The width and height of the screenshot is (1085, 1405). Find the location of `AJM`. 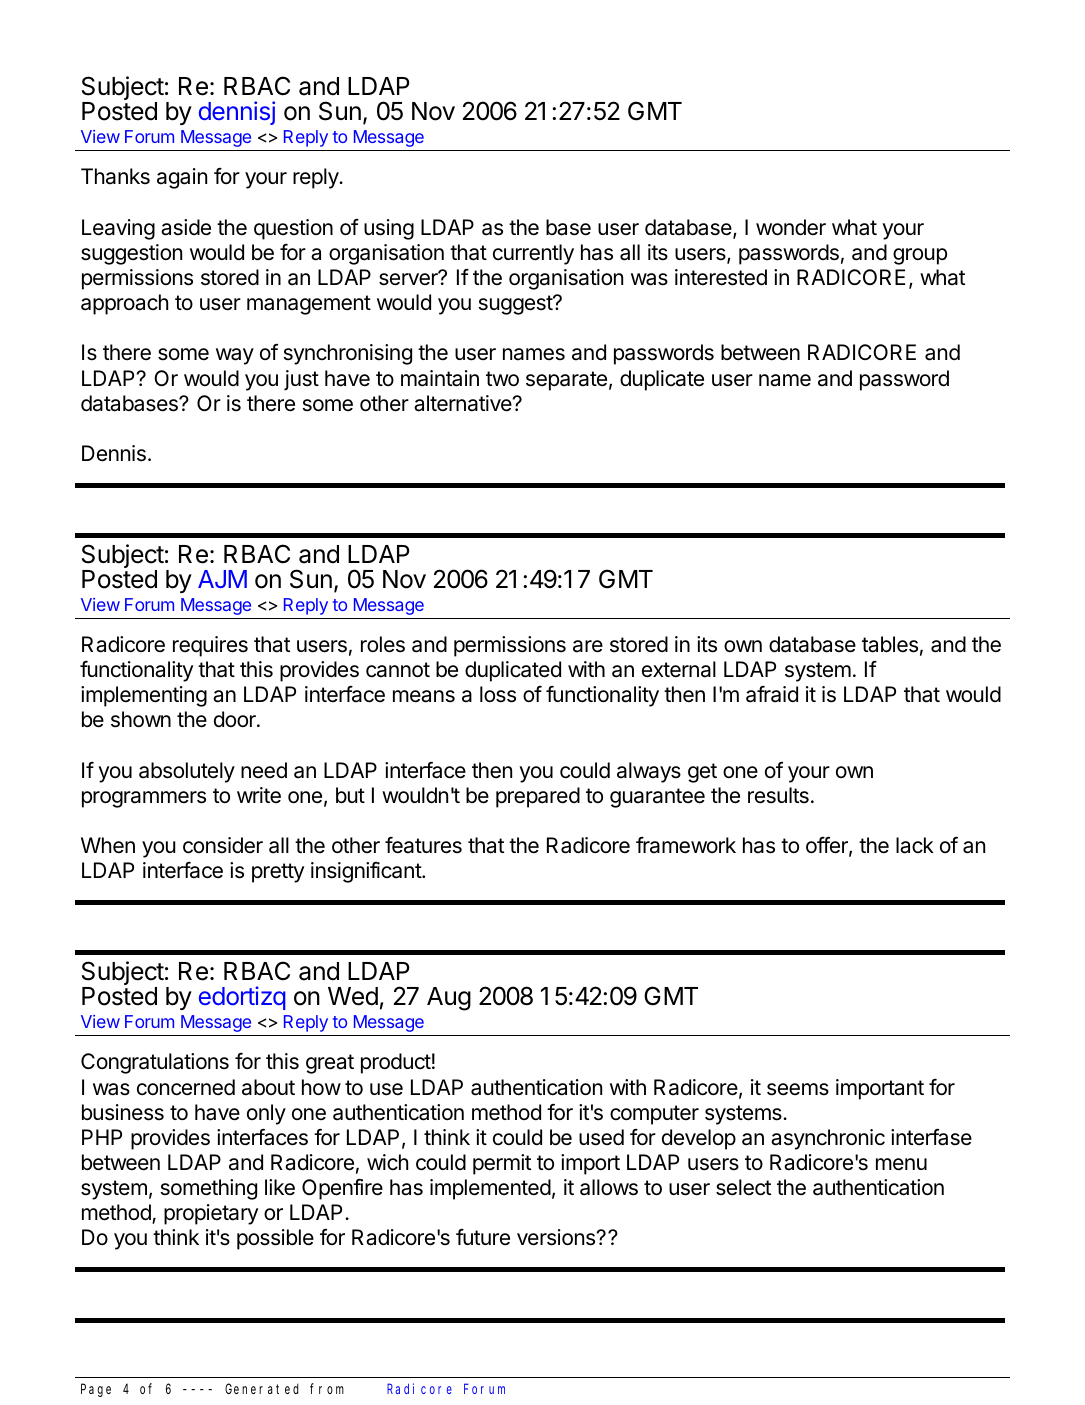

AJM is located at coordinates (222, 579).
